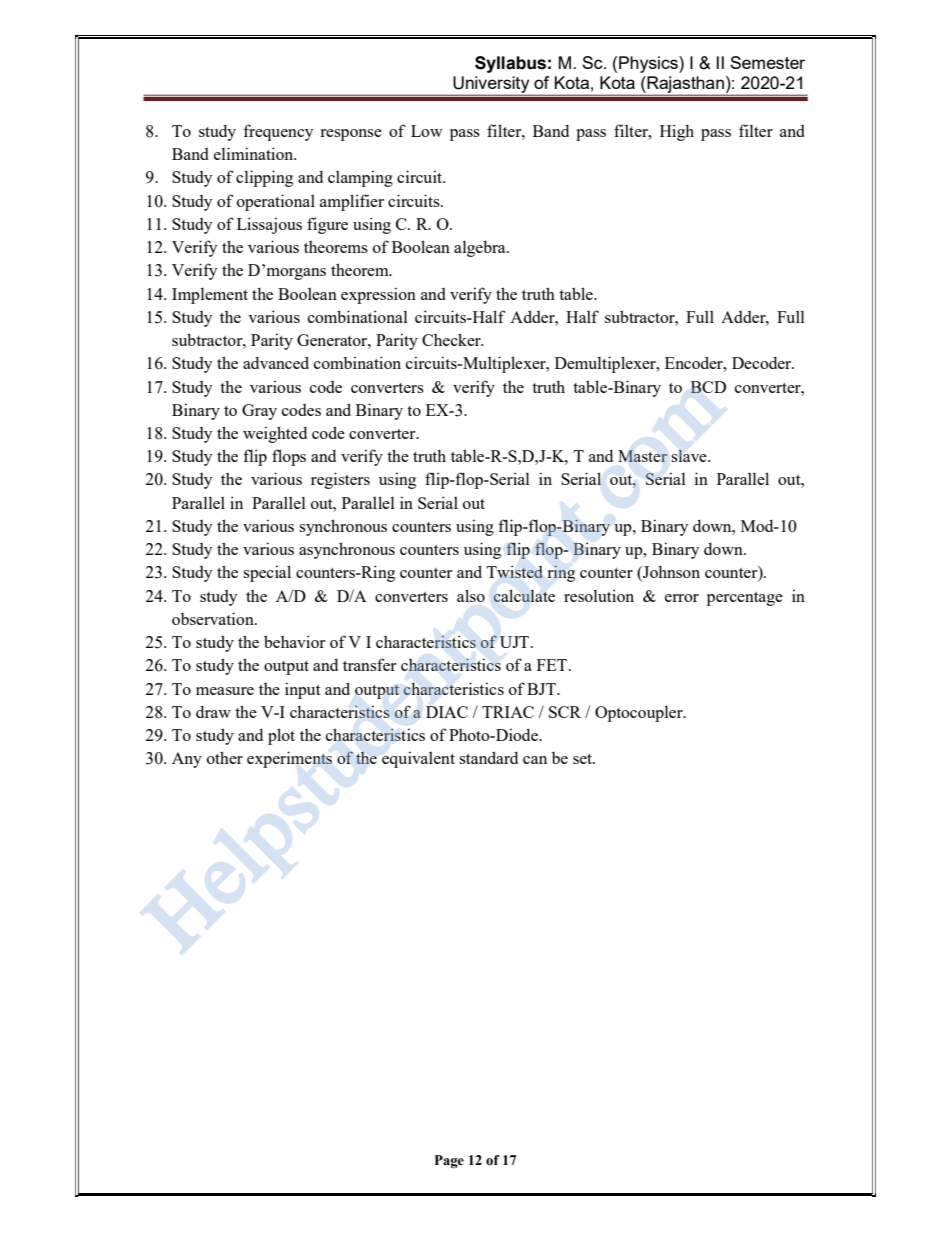  Describe the element at coordinates (488, 757) in the document. I see `standard` at that location.
